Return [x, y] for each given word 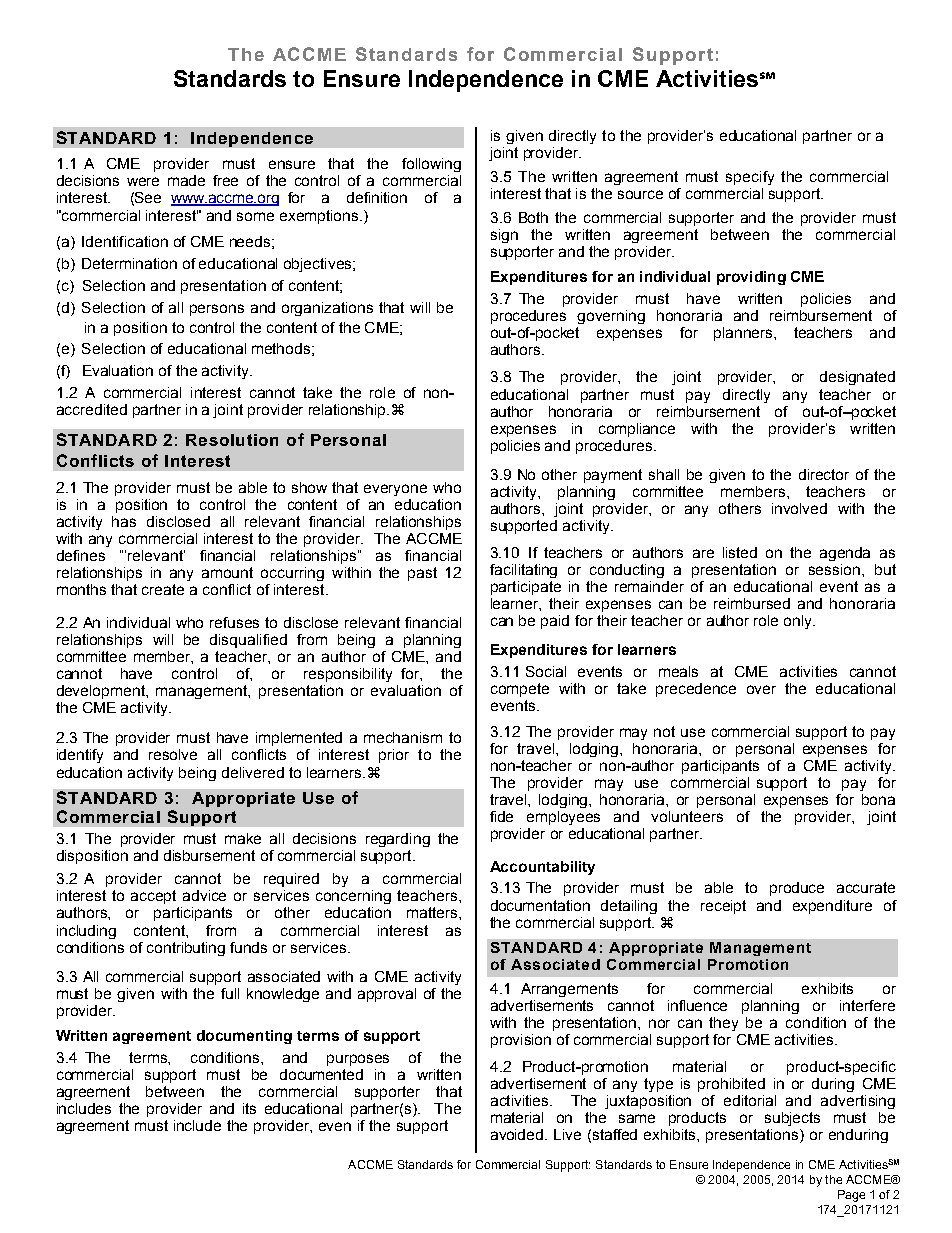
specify [750, 178]
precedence [696, 690]
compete [520, 690]
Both [533, 217]
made [186, 180]
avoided [518, 1134]
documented [321, 1074]
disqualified [248, 641]
